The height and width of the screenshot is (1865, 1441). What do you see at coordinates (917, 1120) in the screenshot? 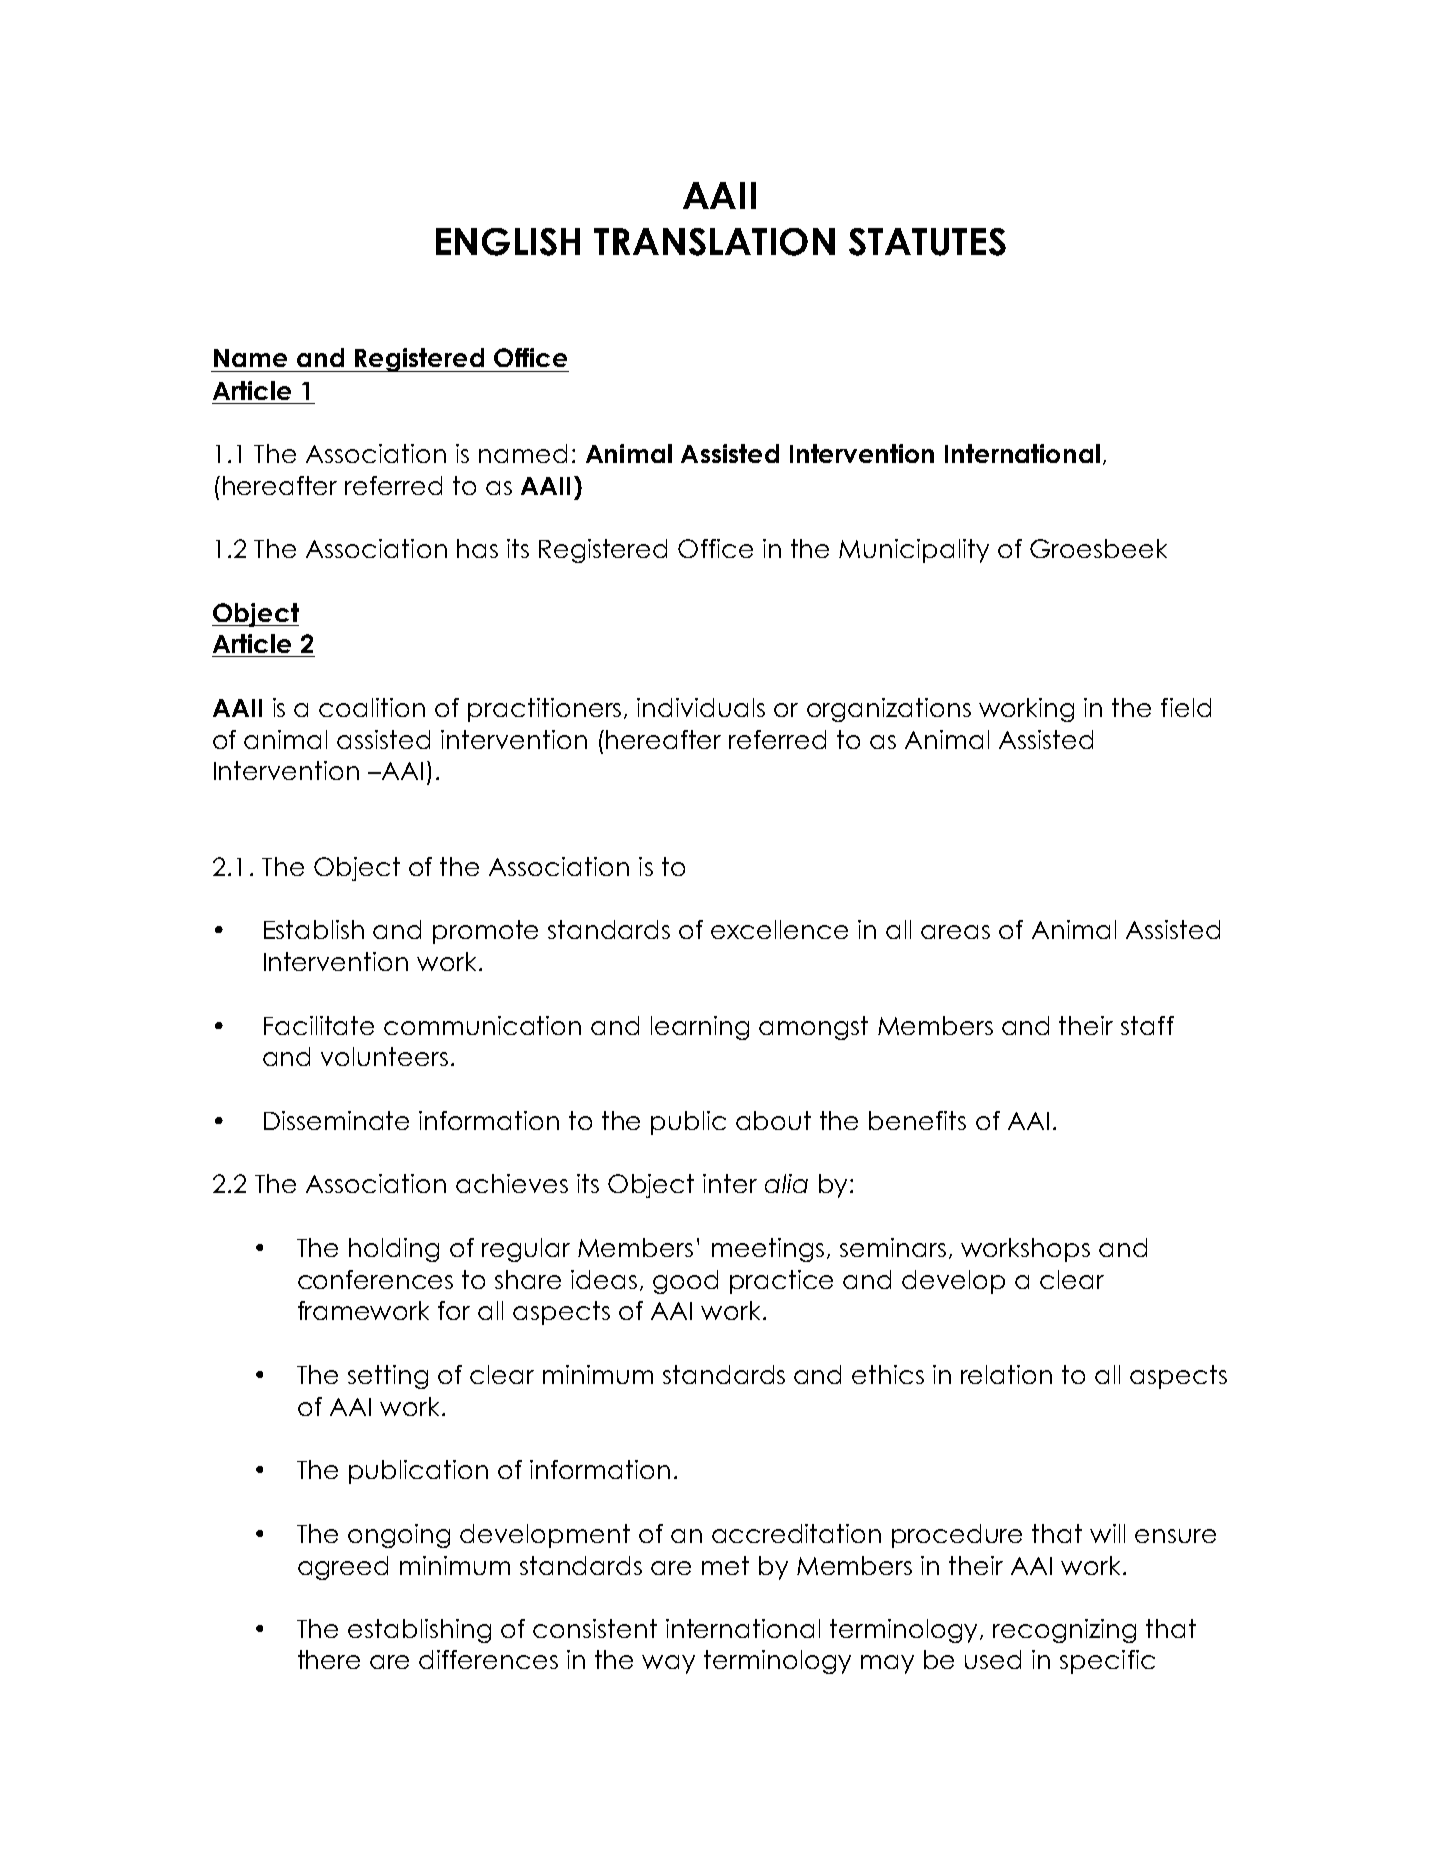
I see `benefits` at bounding box center [917, 1120].
